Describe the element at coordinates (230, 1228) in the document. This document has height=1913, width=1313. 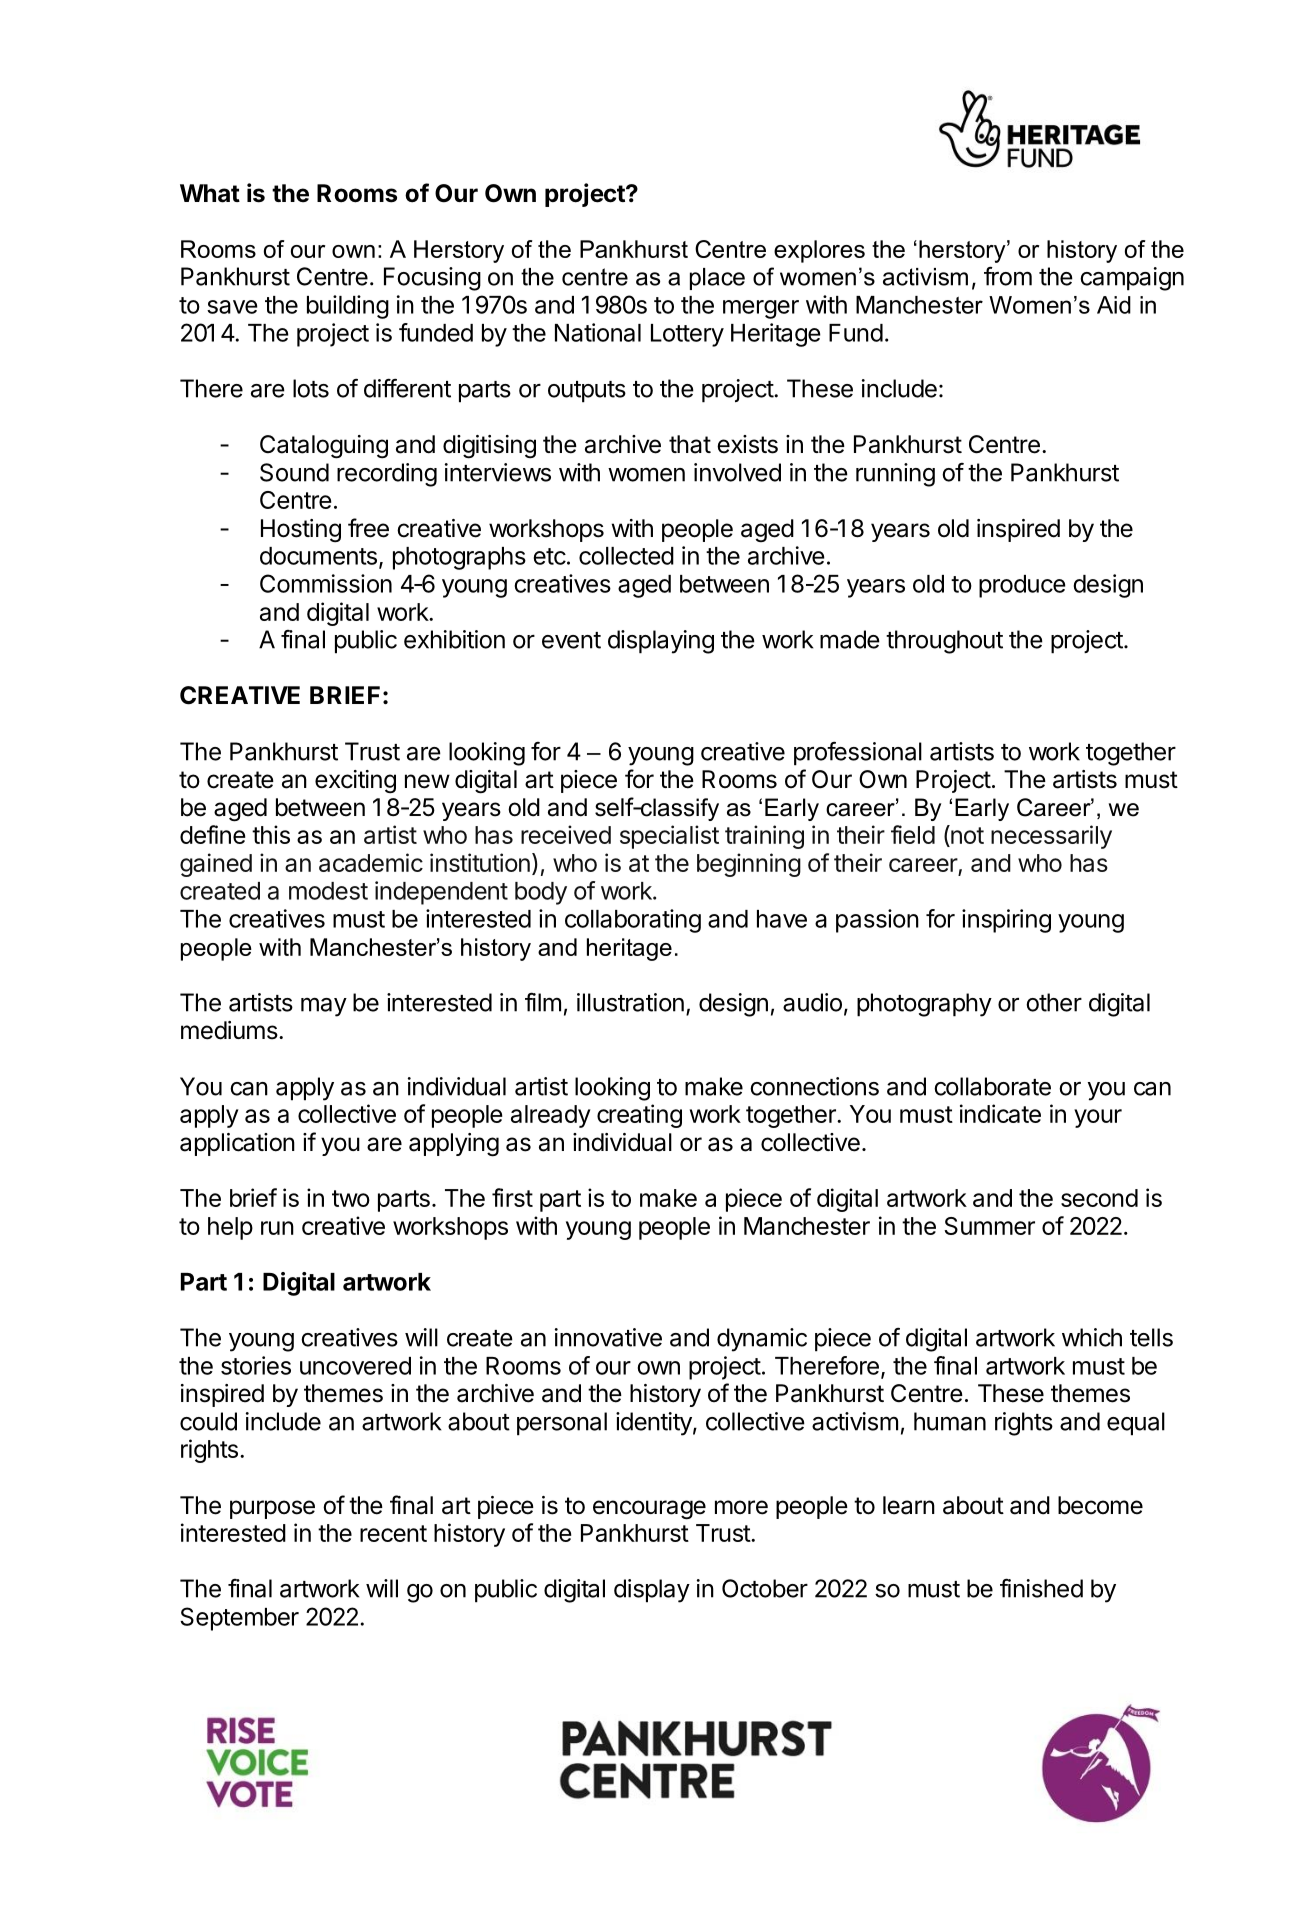
I see `help` at that location.
